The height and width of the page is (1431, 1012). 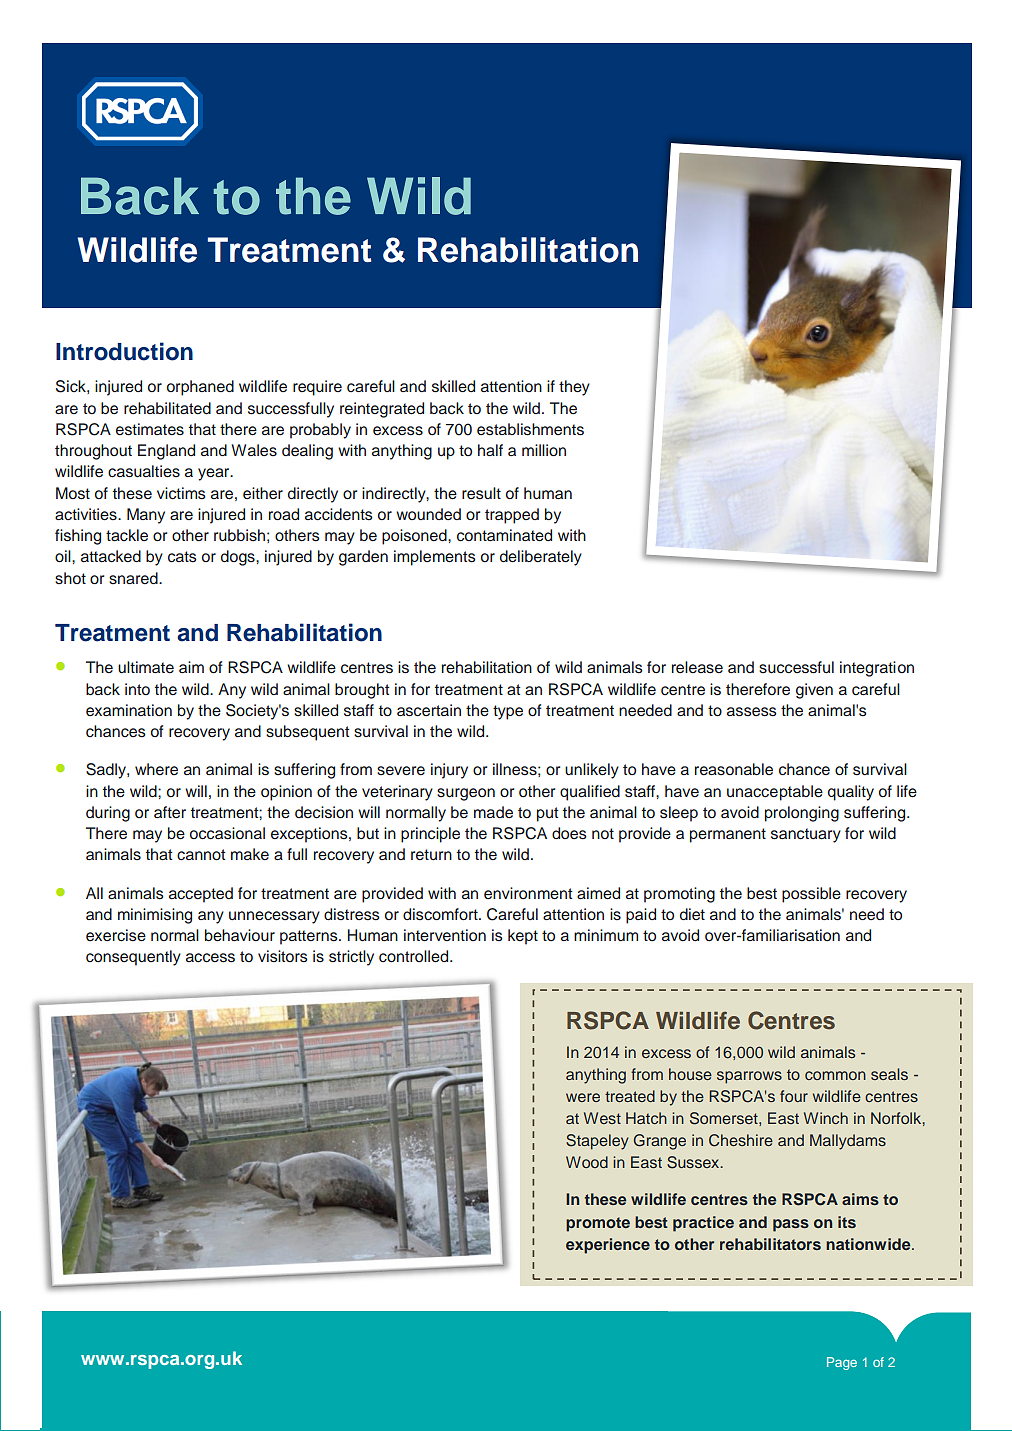 I want to click on experience, so click(x=608, y=1246).
